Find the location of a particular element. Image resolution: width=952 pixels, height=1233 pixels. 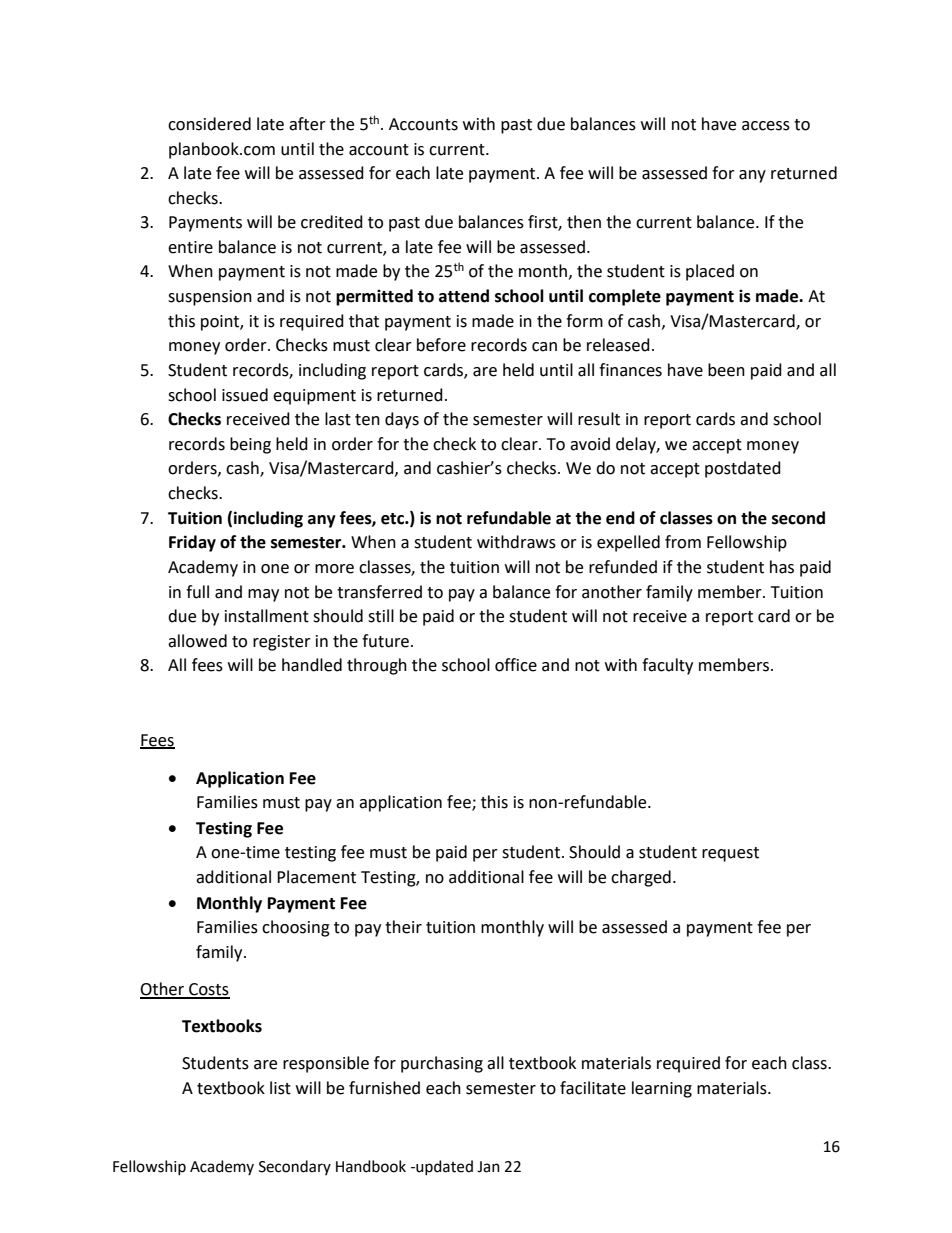

may is located at coordinates (263, 595).
